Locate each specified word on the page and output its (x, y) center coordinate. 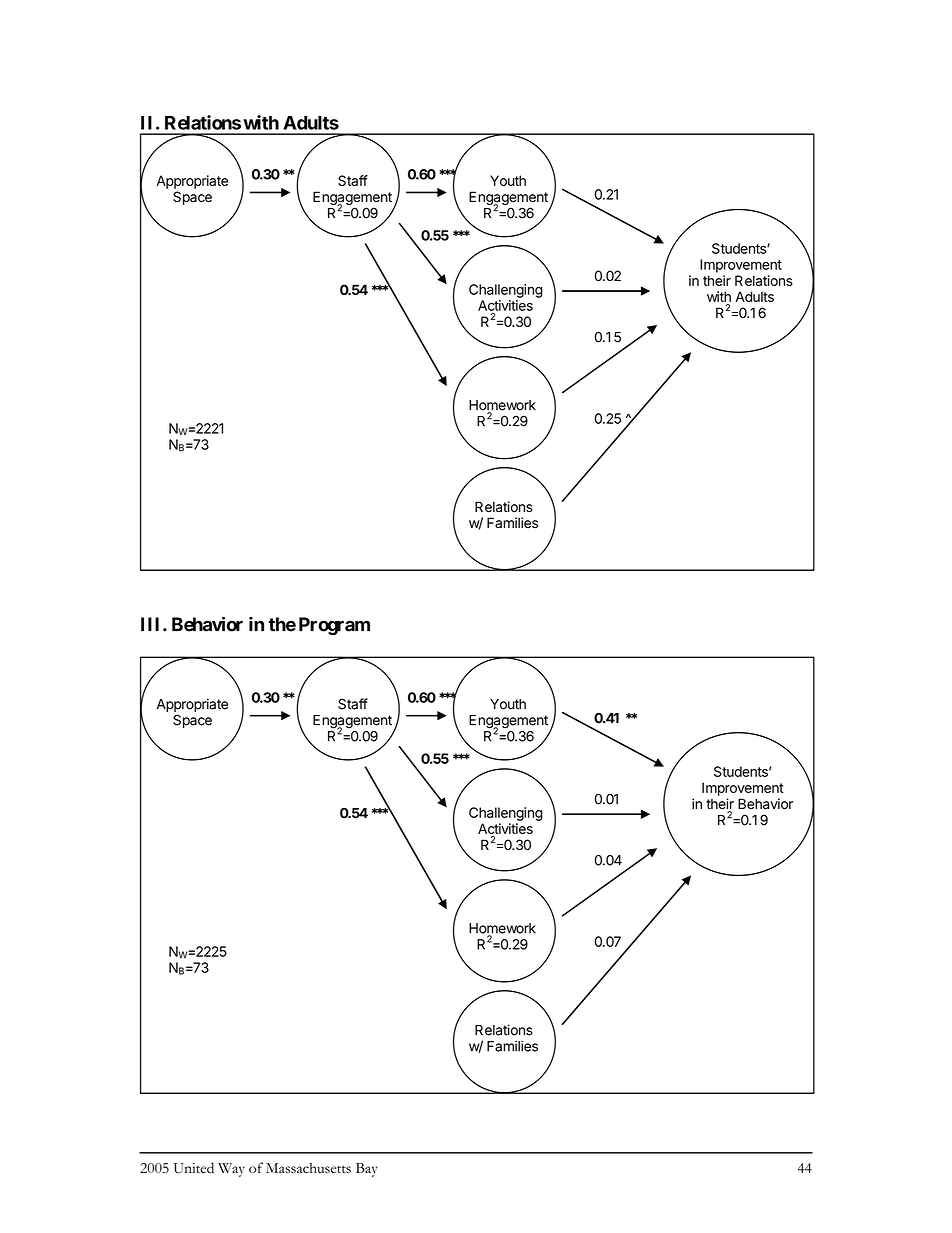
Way (231, 1170)
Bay (367, 1170)
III (152, 624)
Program (334, 626)
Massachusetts (308, 1168)
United (194, 1168)
